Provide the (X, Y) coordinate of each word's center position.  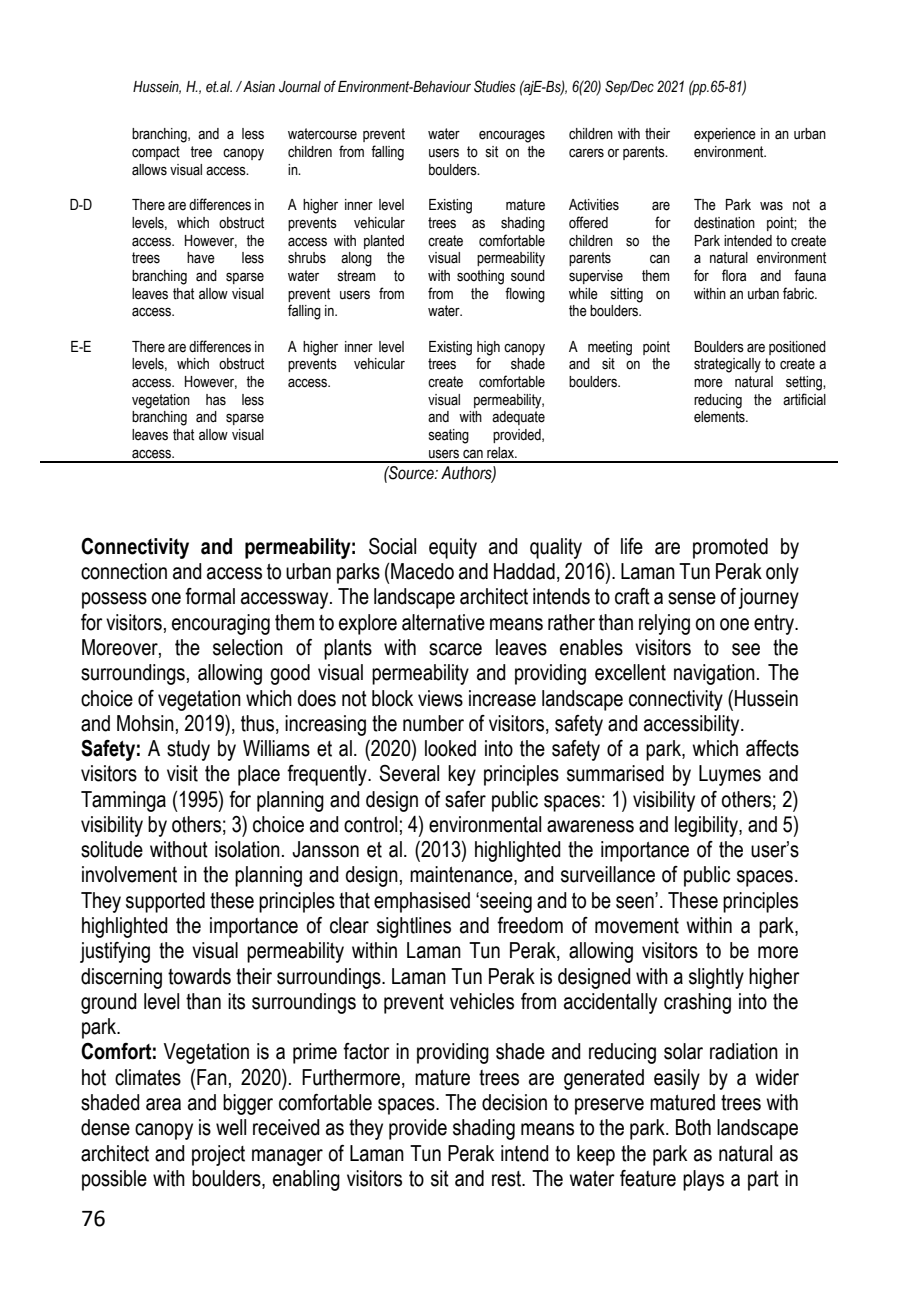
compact (156, 153)
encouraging (221, 624)
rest (508, 1179)
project (218, 1155)
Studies (495, 86)
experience (725, 135)
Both (693, 1127)
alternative (443, 622)
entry (775, 625)
